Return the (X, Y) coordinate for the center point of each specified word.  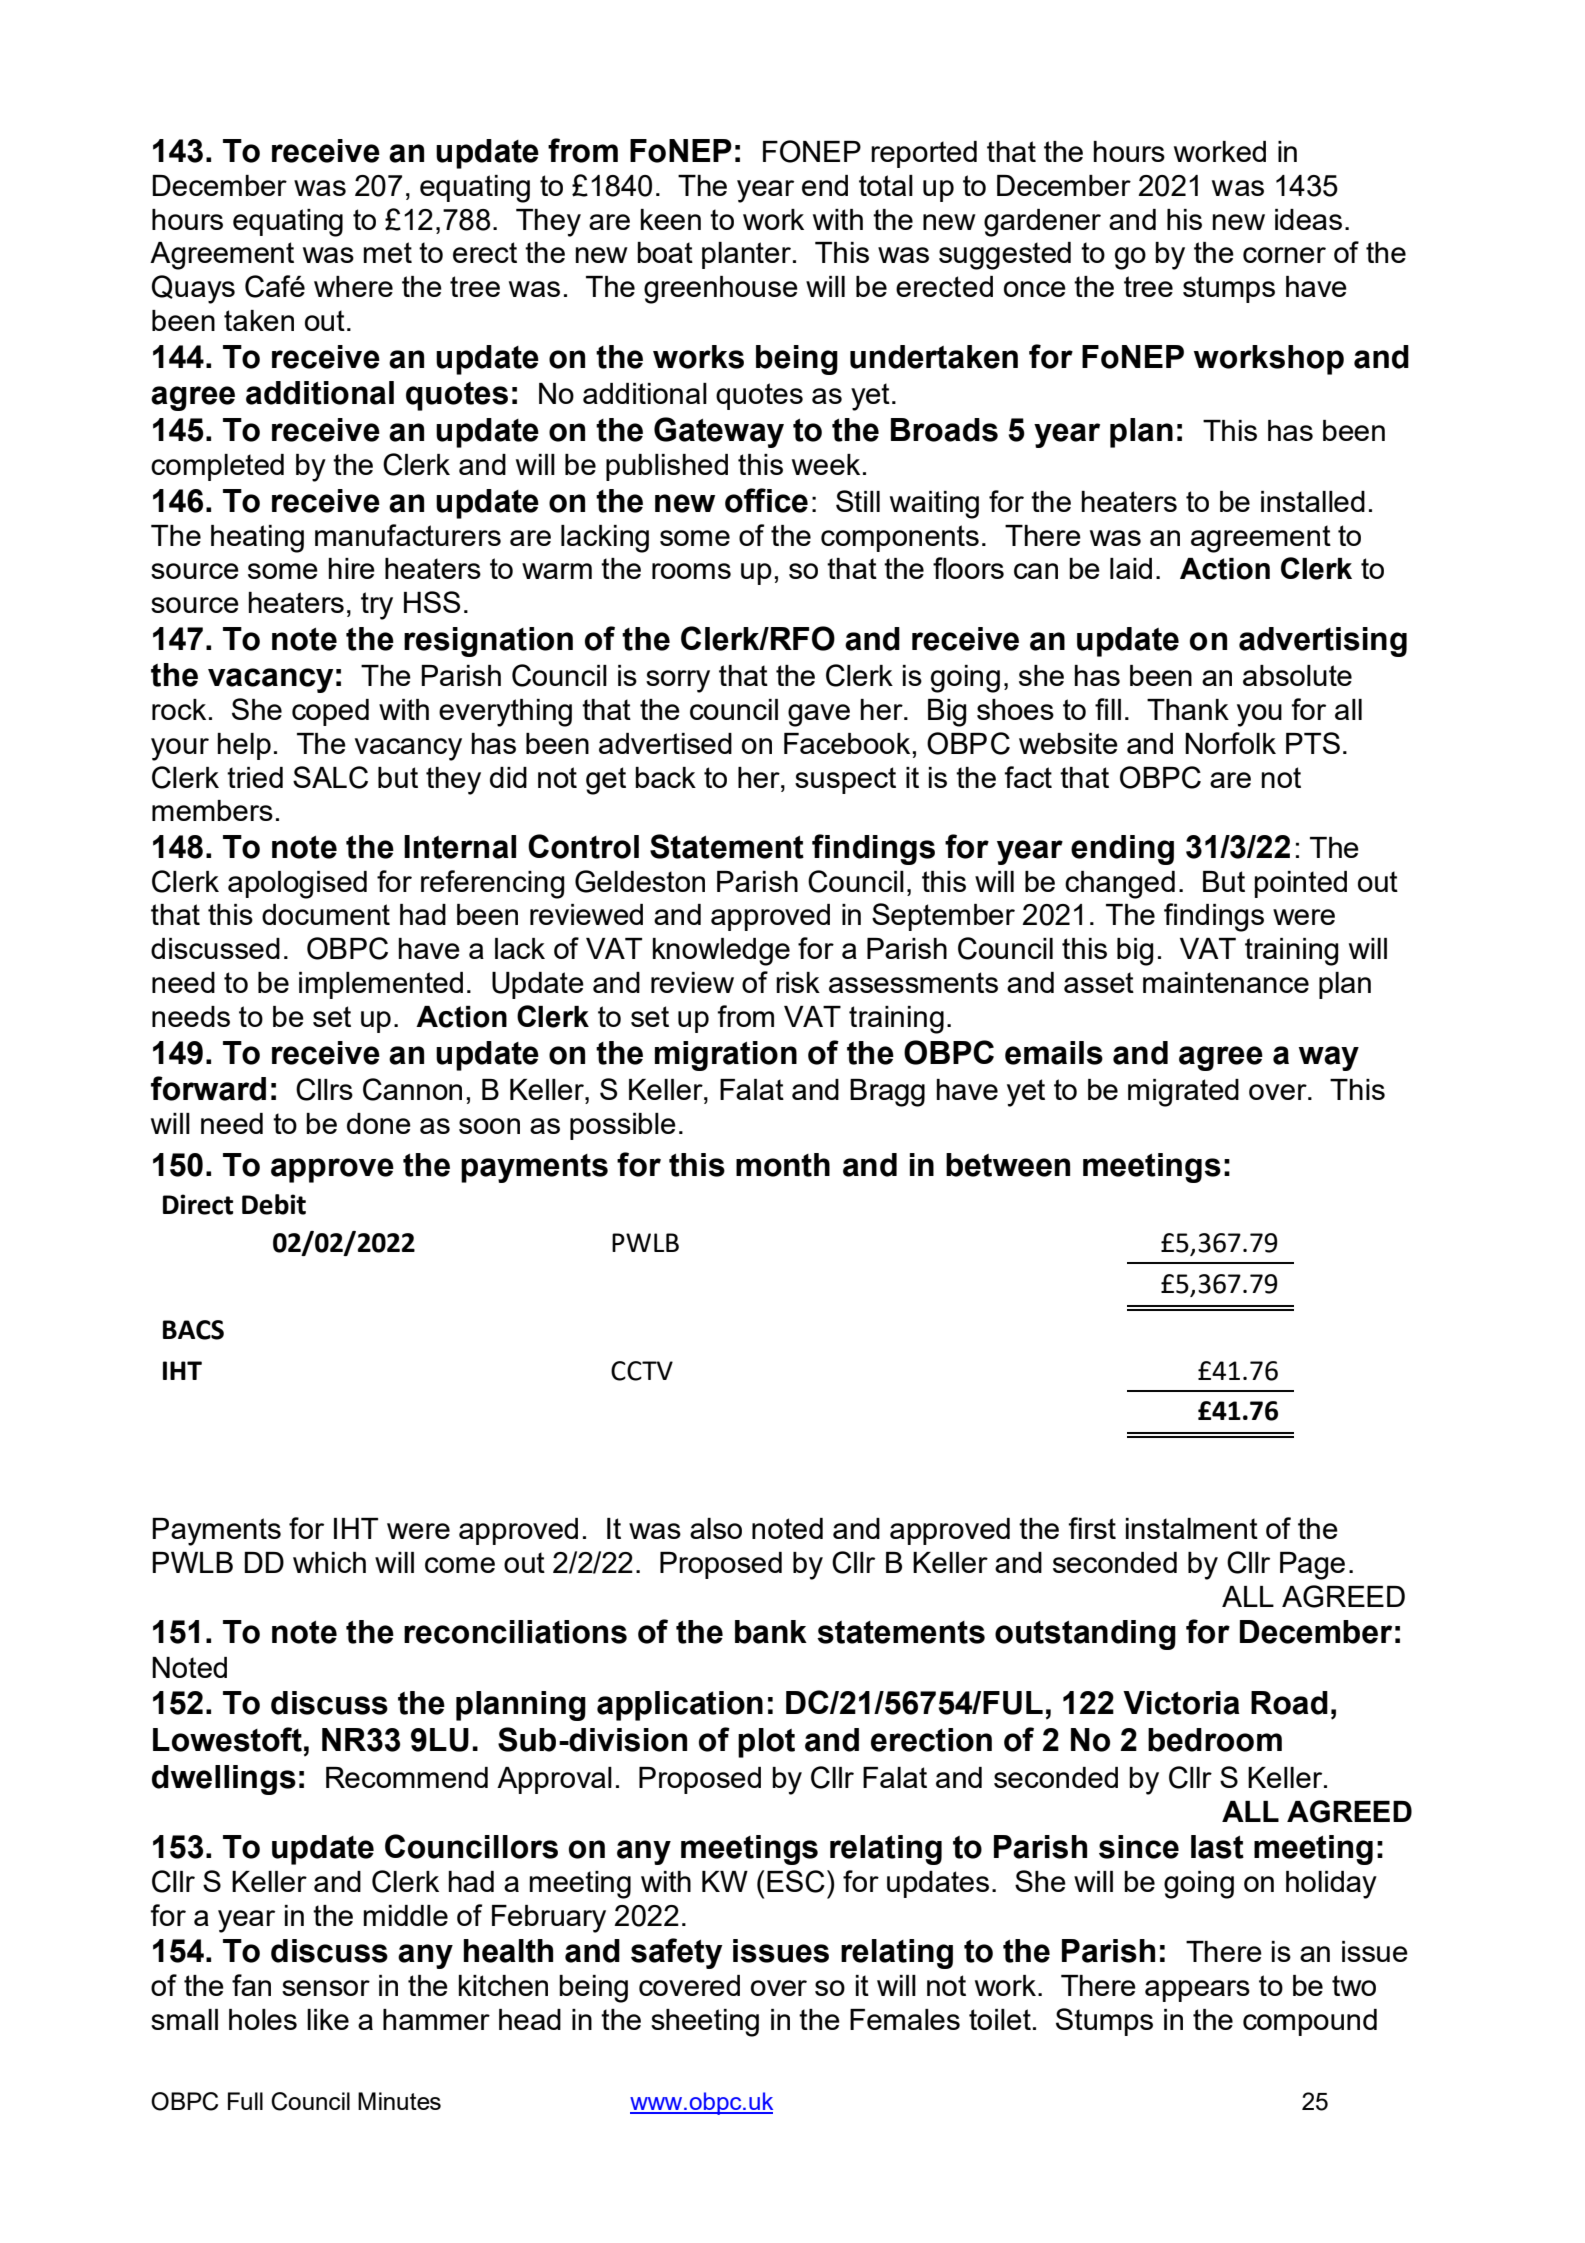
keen (671, 219)
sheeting (705, 2023)
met (388, 252)
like (328, 2019)
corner (1284, 255)
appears (1197, 1991)
